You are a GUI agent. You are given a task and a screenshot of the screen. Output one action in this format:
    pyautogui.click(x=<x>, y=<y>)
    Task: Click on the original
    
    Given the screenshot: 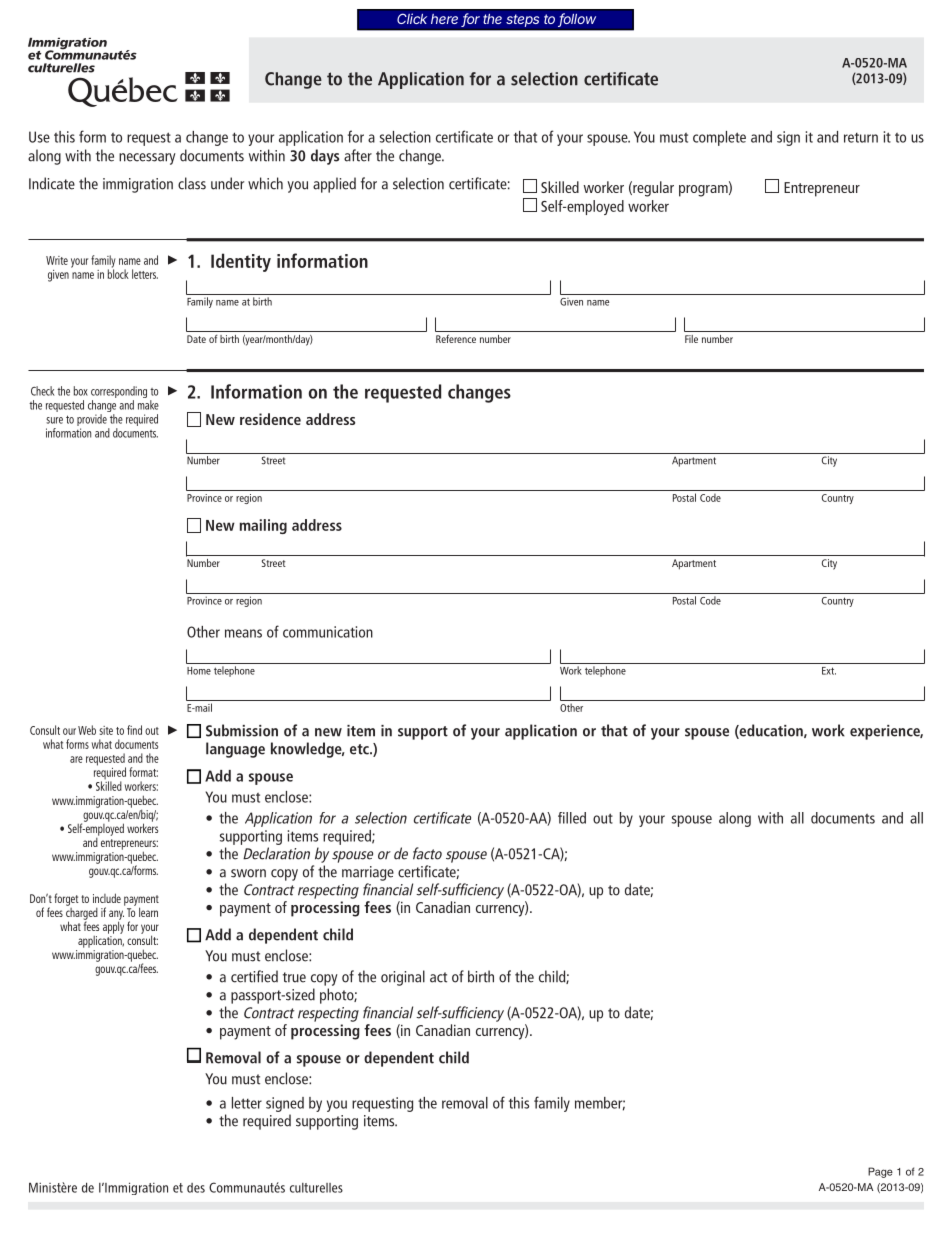 What is the action you would take?
    pyautogui.click(x=403, y=978)
